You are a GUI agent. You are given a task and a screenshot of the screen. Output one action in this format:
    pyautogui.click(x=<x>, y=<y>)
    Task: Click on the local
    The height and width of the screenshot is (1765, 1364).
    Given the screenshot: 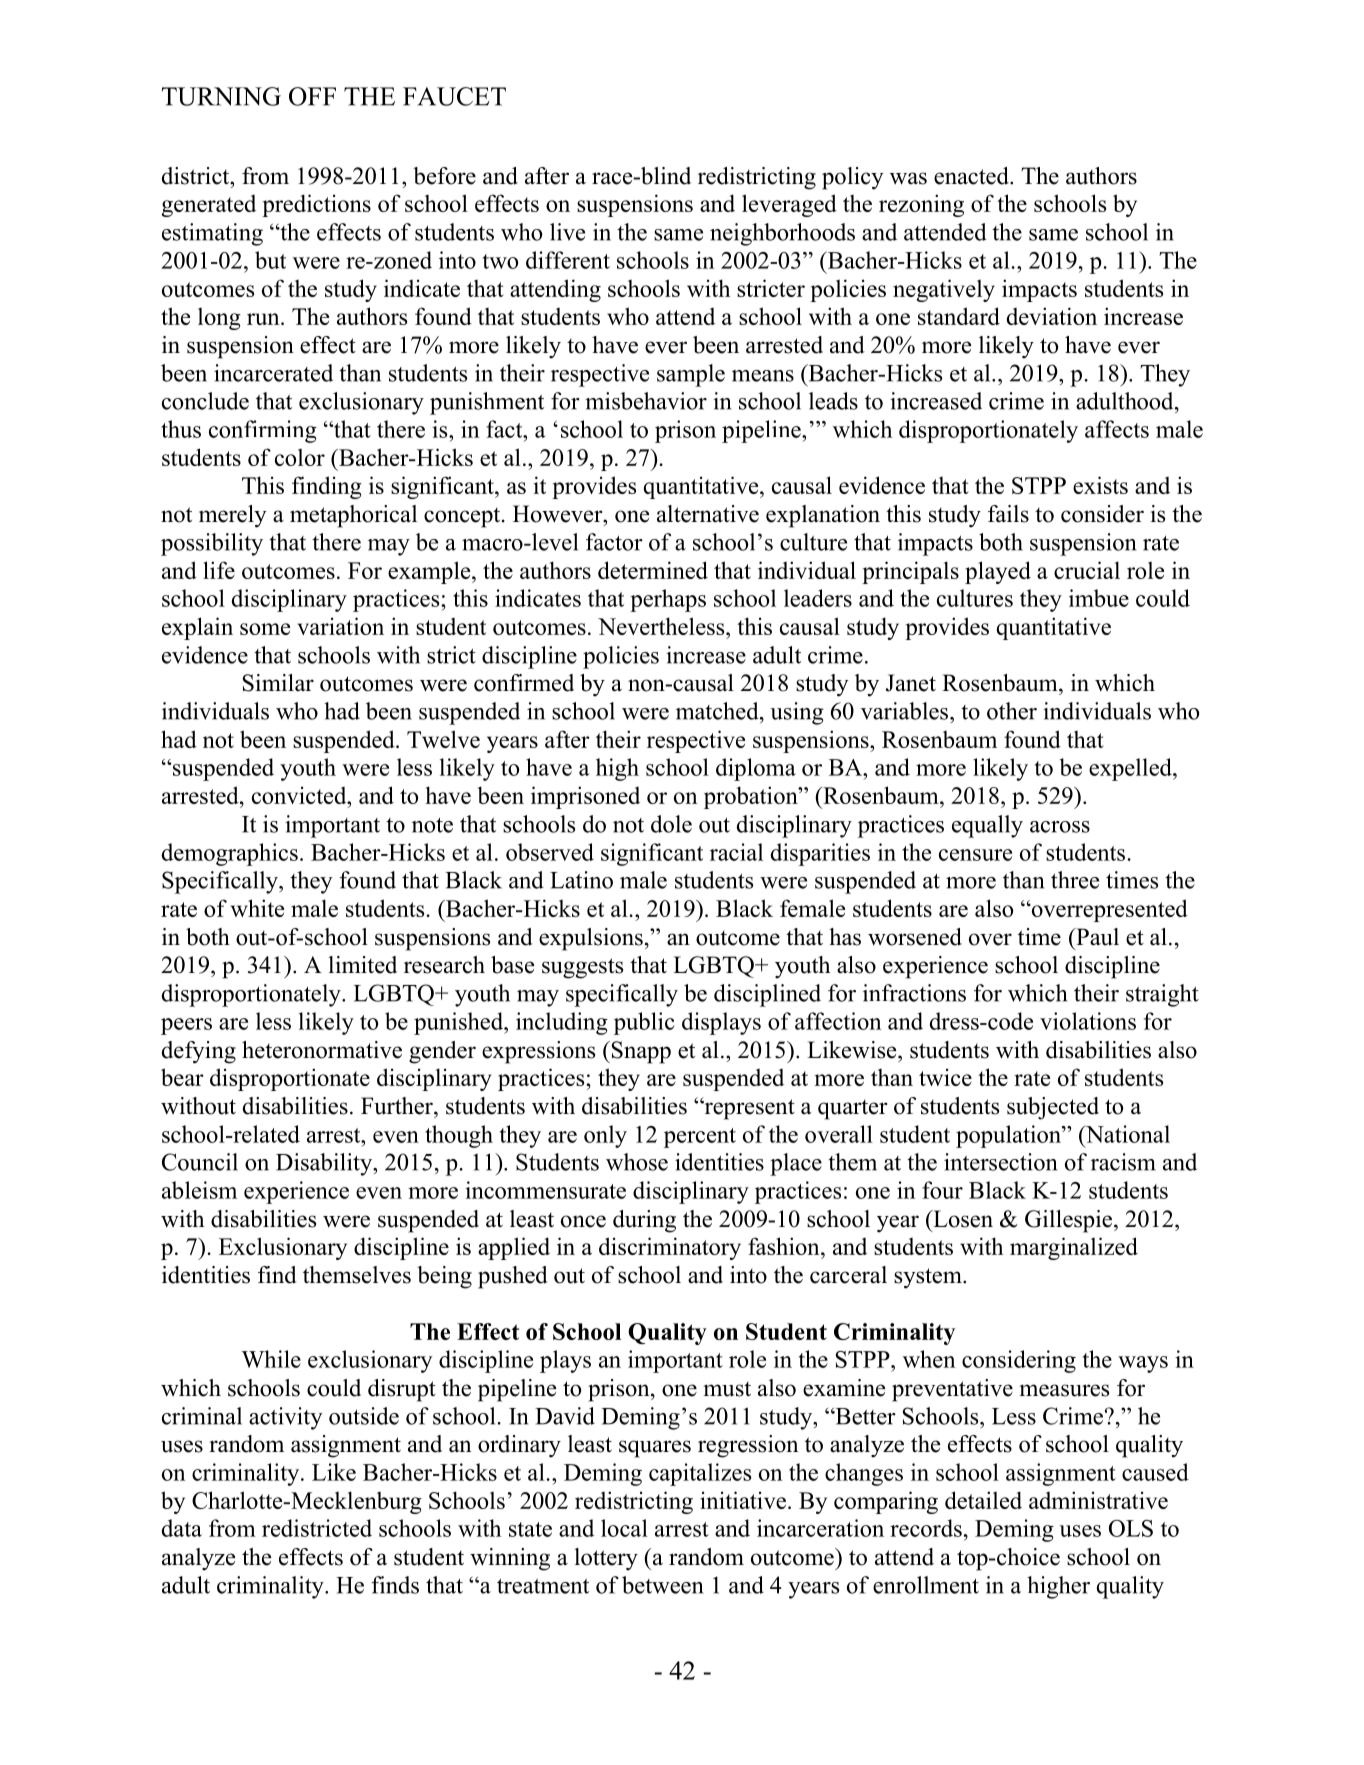 What is the action you would take?
    pyautogui.click(x=624, y=1528)
